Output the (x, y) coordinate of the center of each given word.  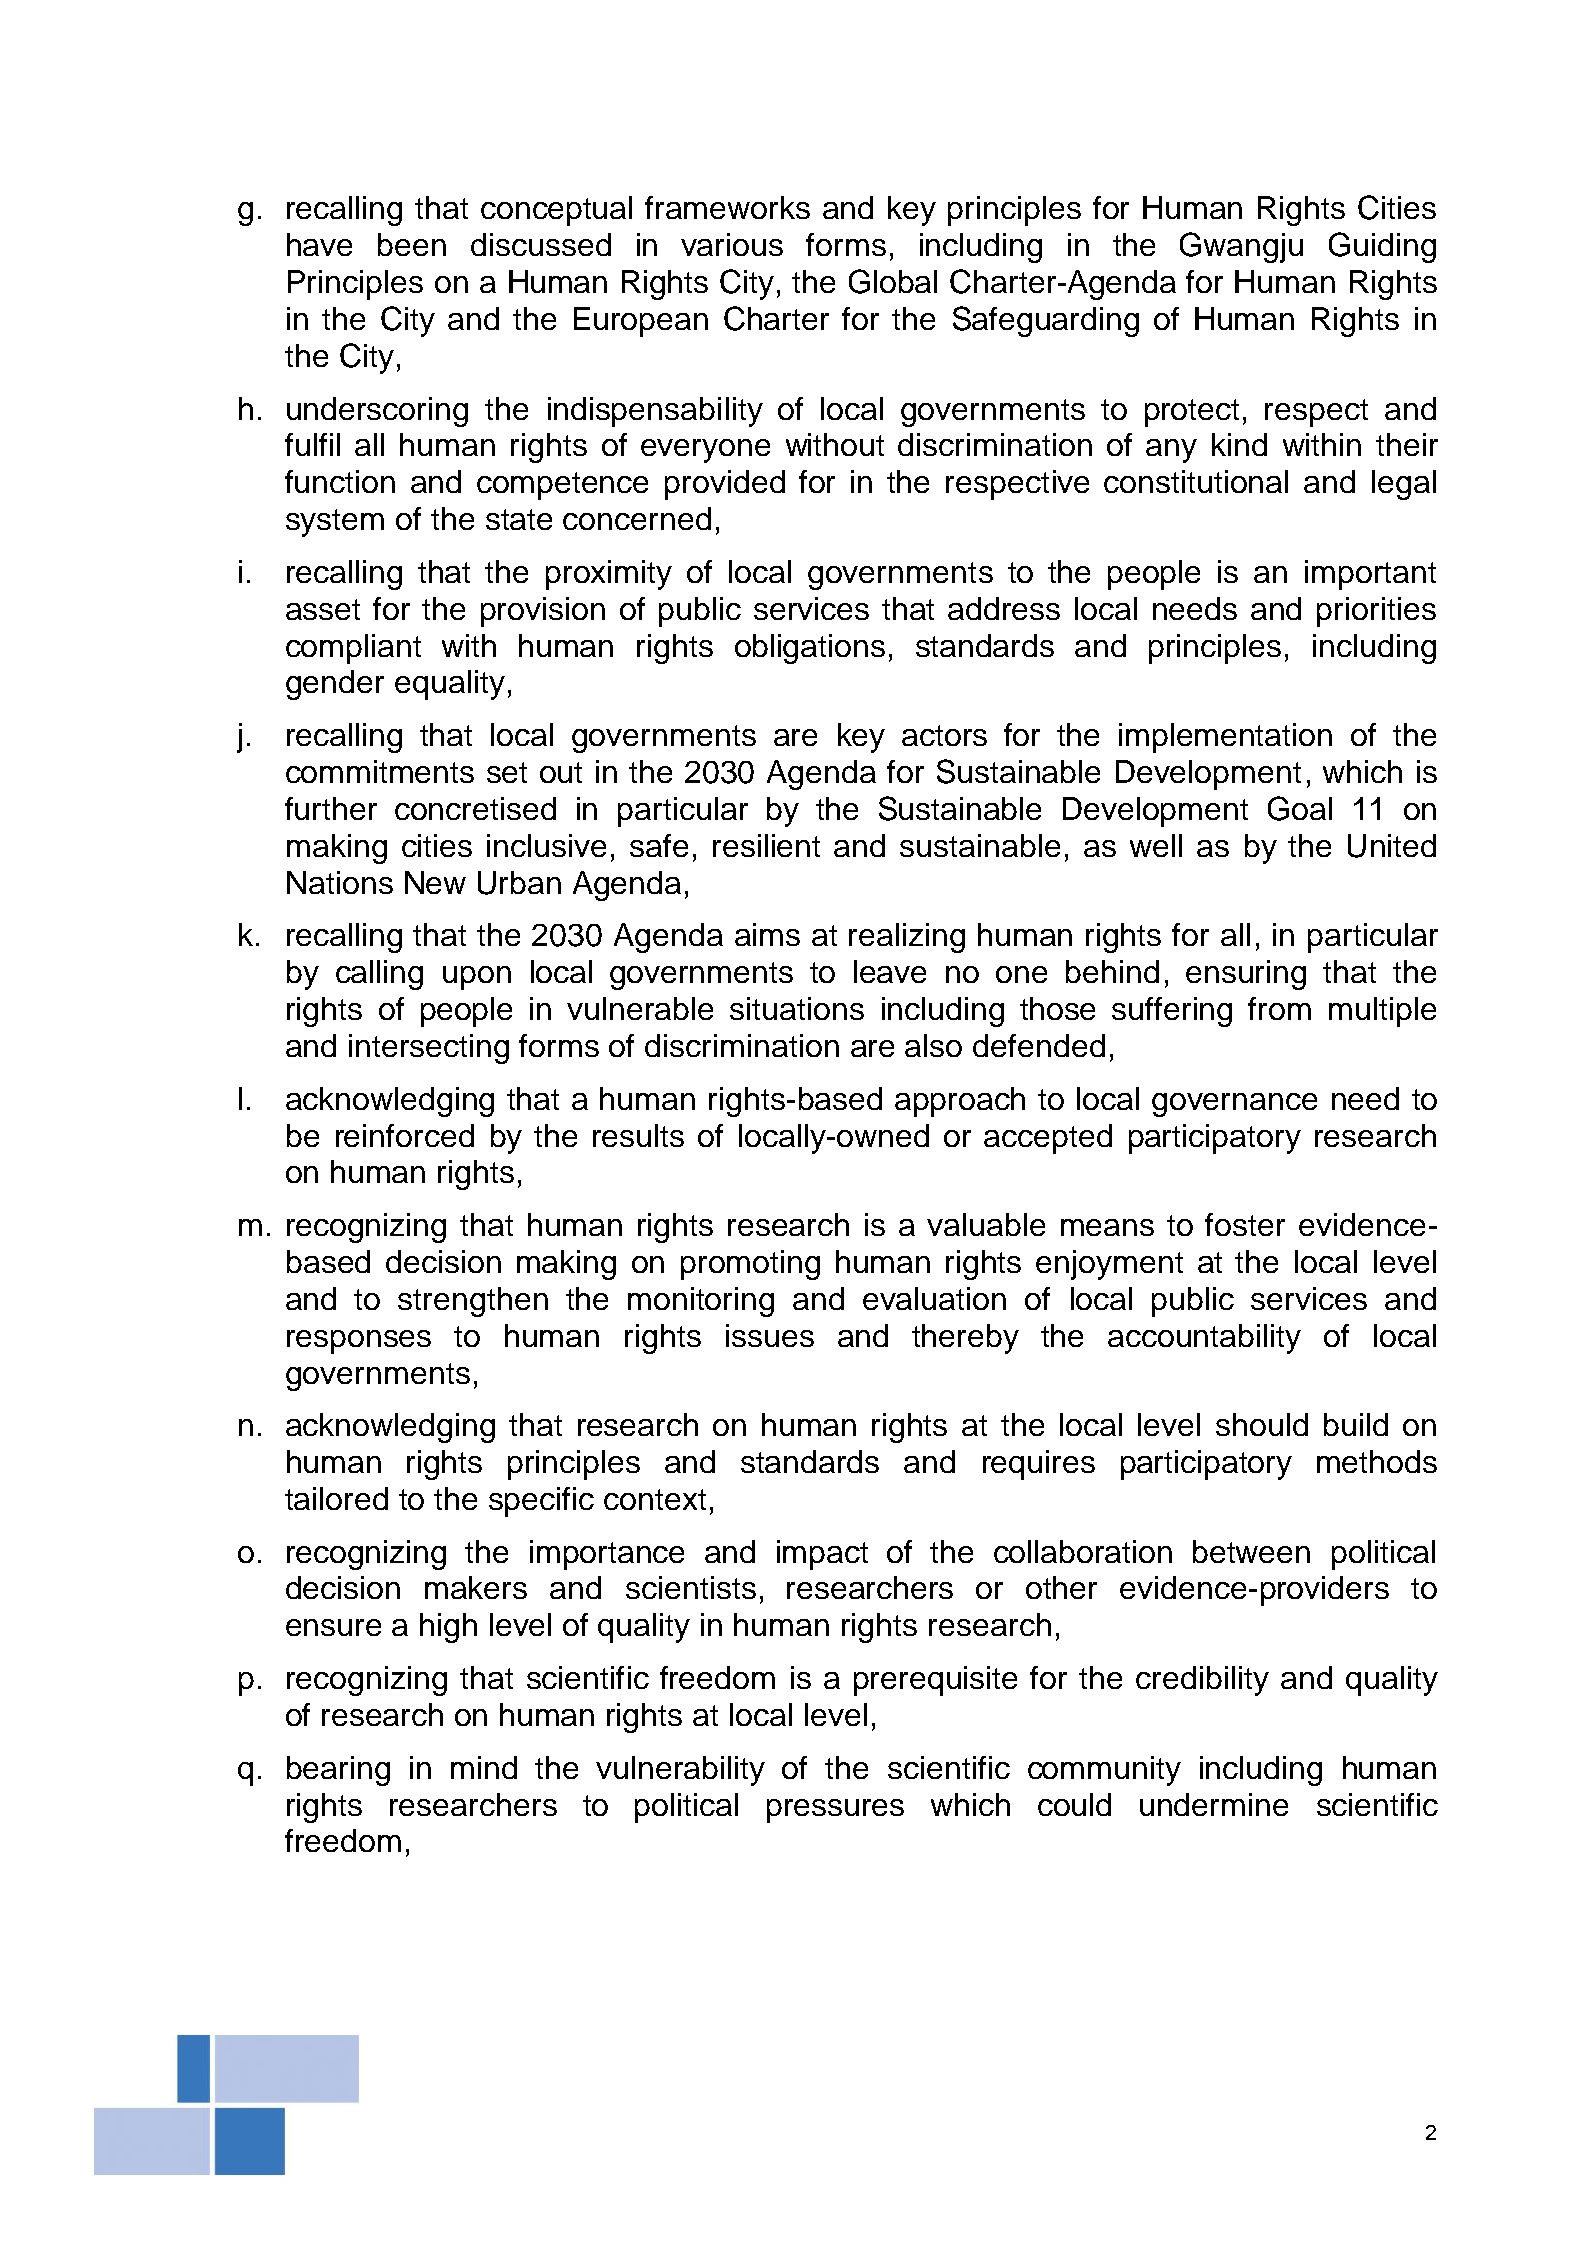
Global (893, 281)
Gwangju (1241, 247)
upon (477, 978)
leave (890, 971)
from (1279, 1008)
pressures (835, 1811)
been (412, 244)
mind (484, 1767)
